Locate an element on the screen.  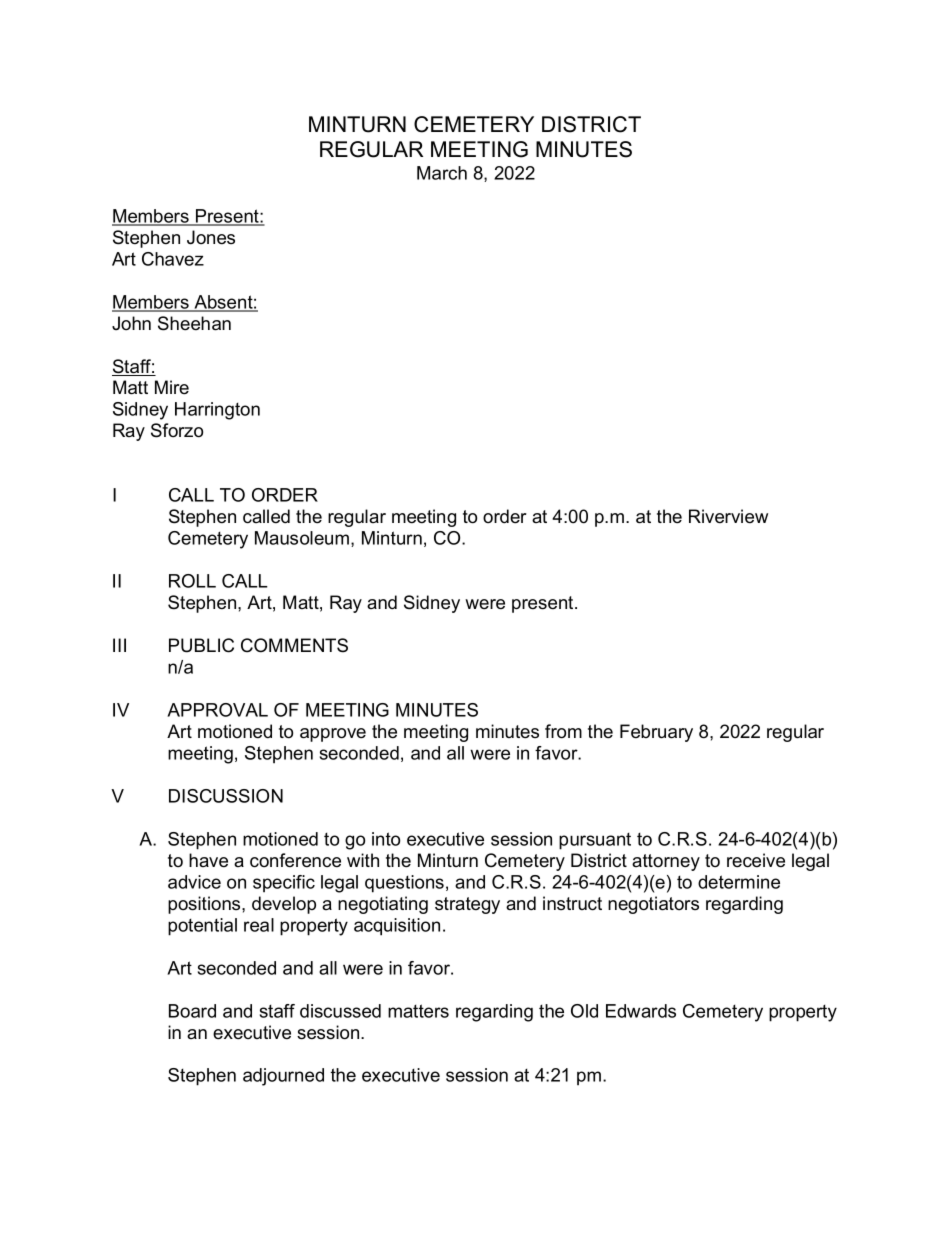
Mausoleum is located at coordinates (303, 539).
